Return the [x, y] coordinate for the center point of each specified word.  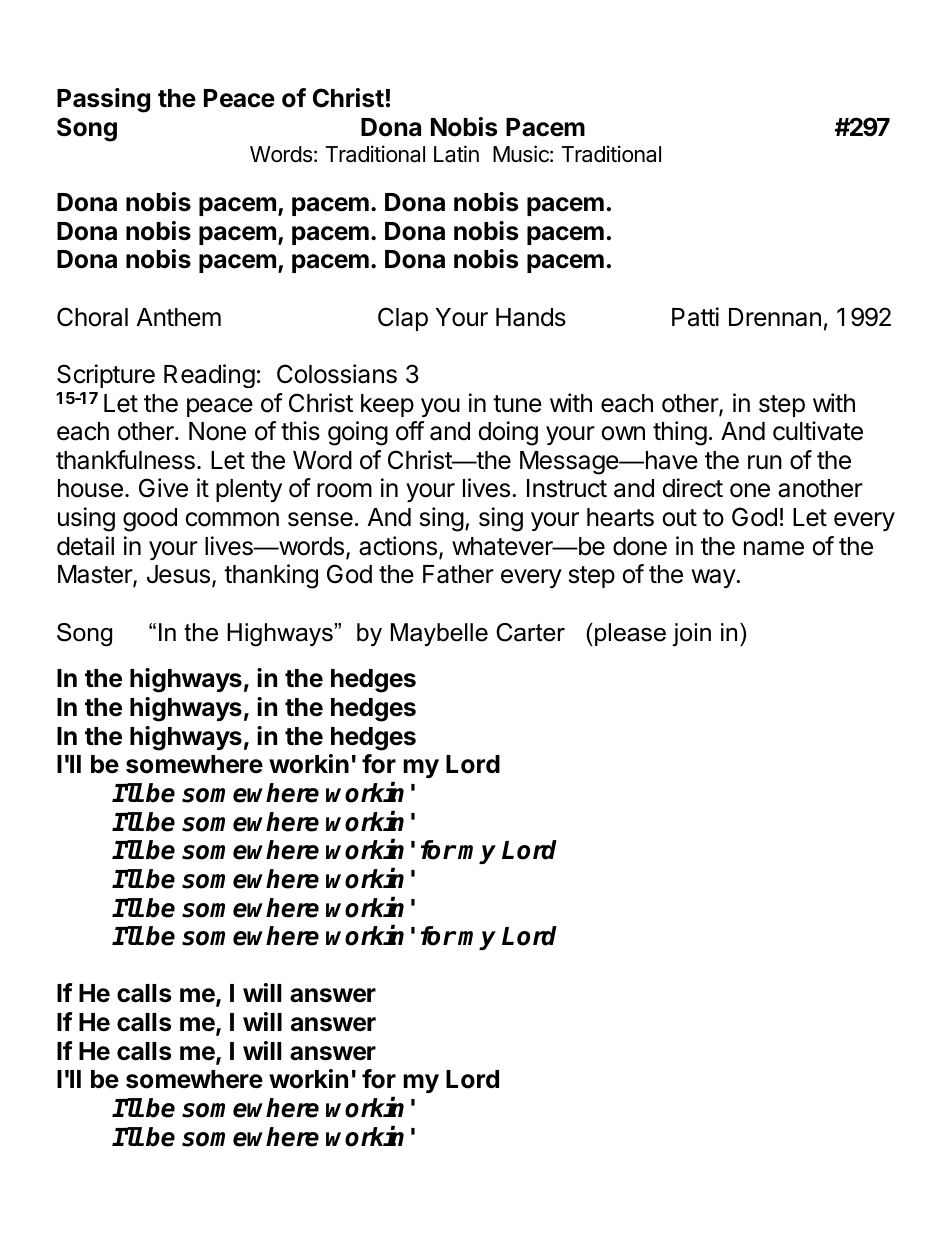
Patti [695, 317]
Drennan [775, 317]
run [765, 462]
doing [508, 433]
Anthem [179, 317]
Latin [456, 154]
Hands [531, 317]
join [691, 635]
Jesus [178, 574]
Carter [530, 632]
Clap [403, 319]
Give [163, 488]
